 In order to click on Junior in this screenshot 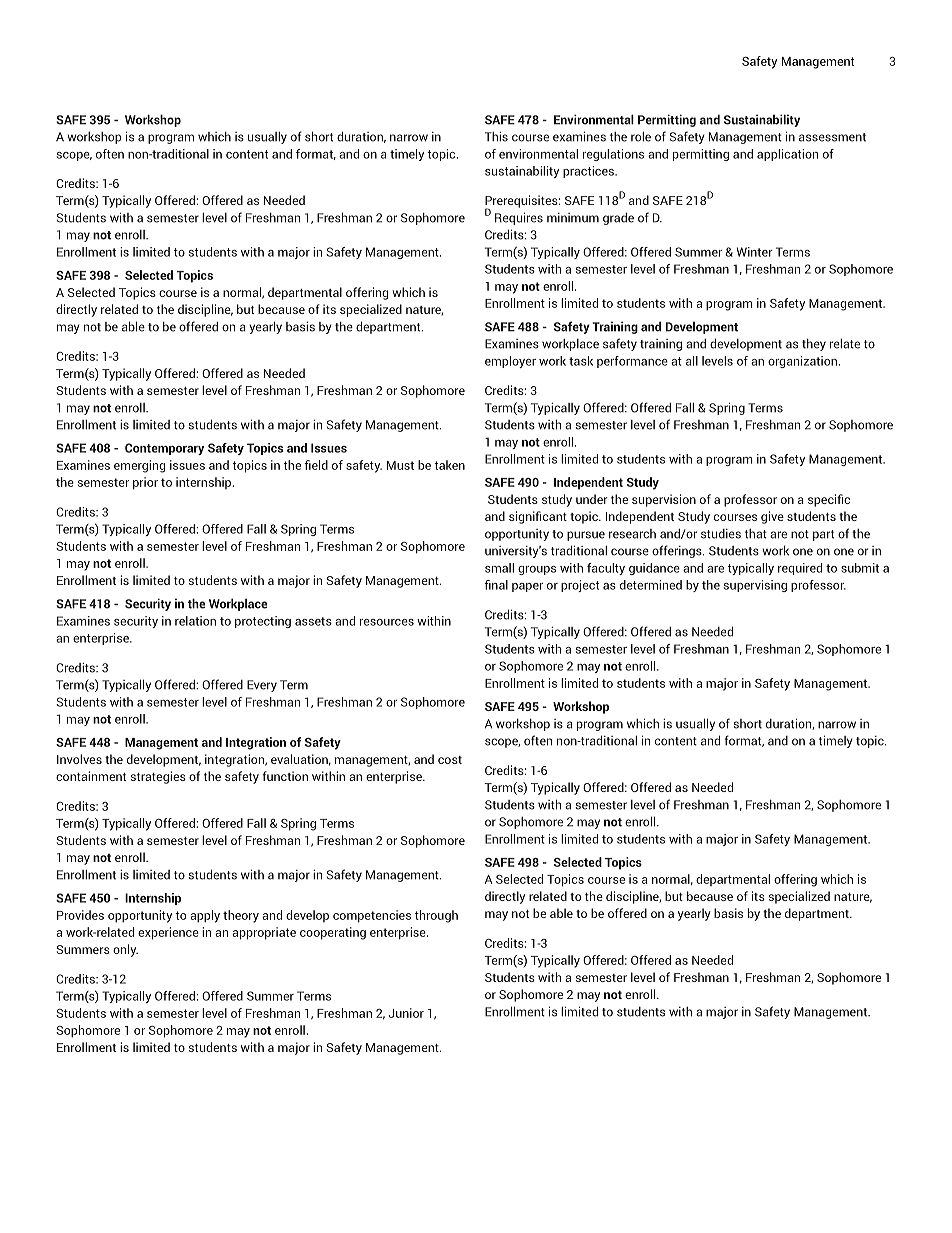, I will do `click(406, 1013)`.
